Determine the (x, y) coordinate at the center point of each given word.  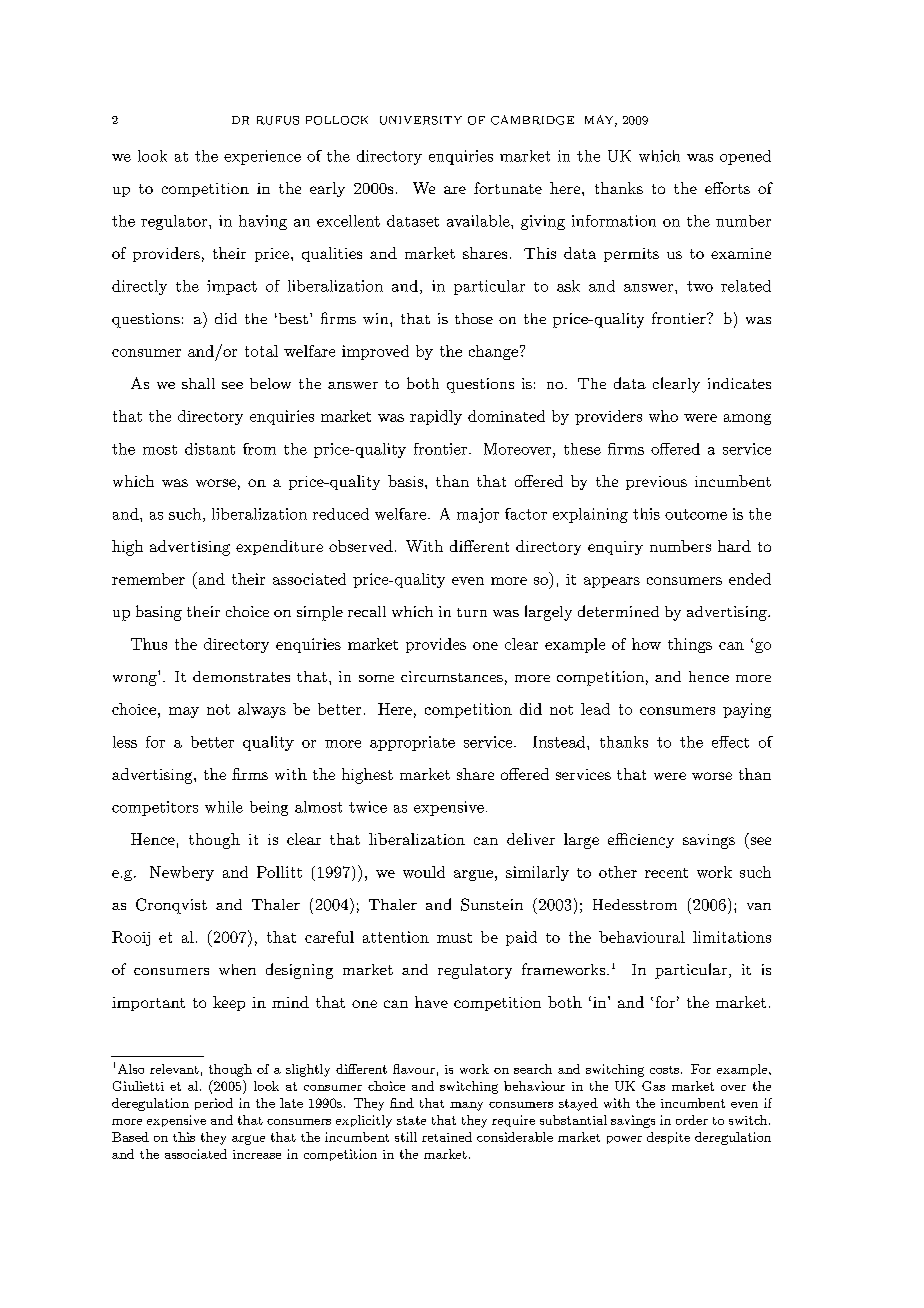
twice (368, 807)
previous (656, 483)
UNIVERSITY (421, 120)
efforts (727, 188)
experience (262, 157)
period (214, 1104)
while (224, 807)
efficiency (641, 840)
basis (405, 481)
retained (447, 1137)
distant (210, 449)
